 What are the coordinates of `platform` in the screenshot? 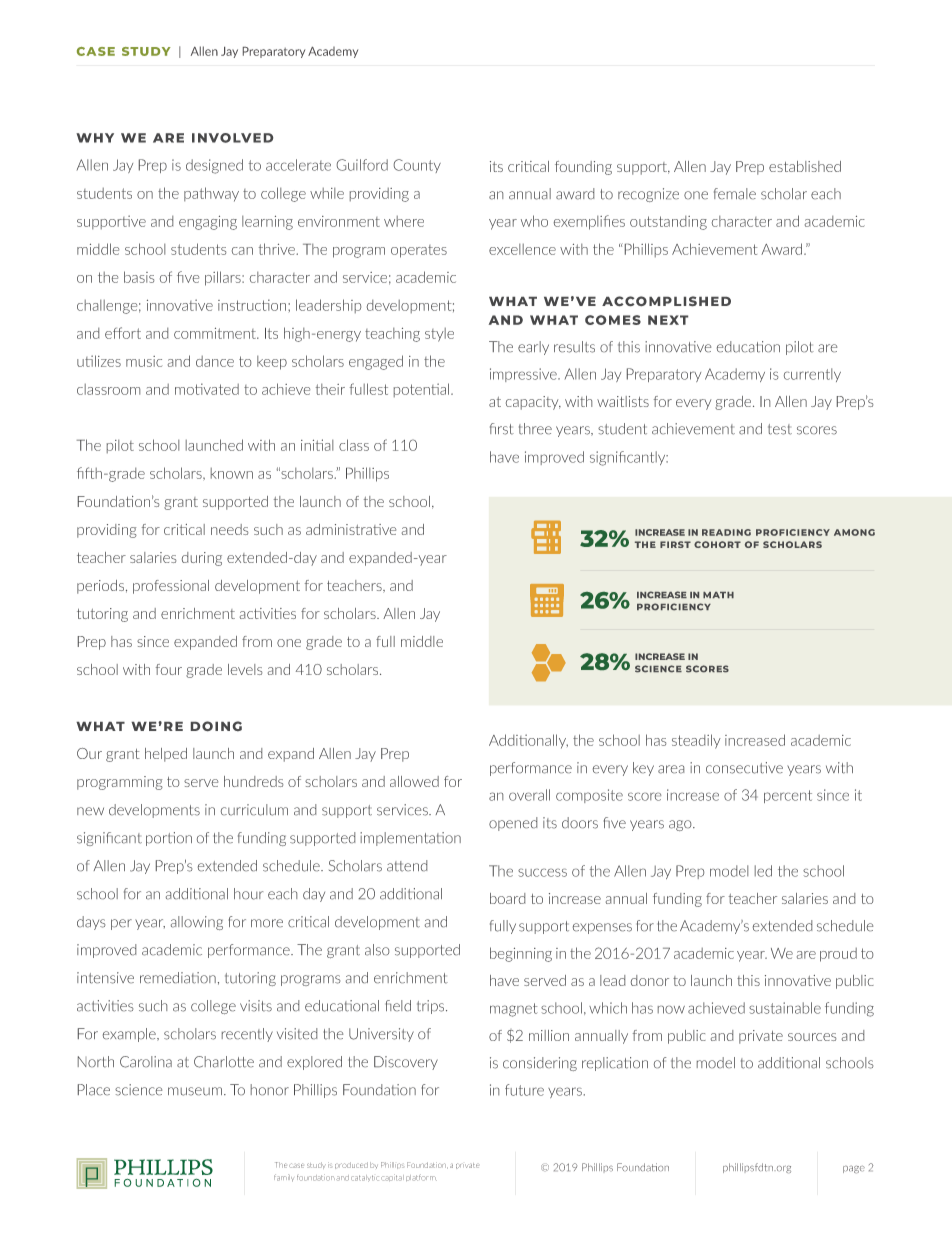 It's located at (421, 1177).
